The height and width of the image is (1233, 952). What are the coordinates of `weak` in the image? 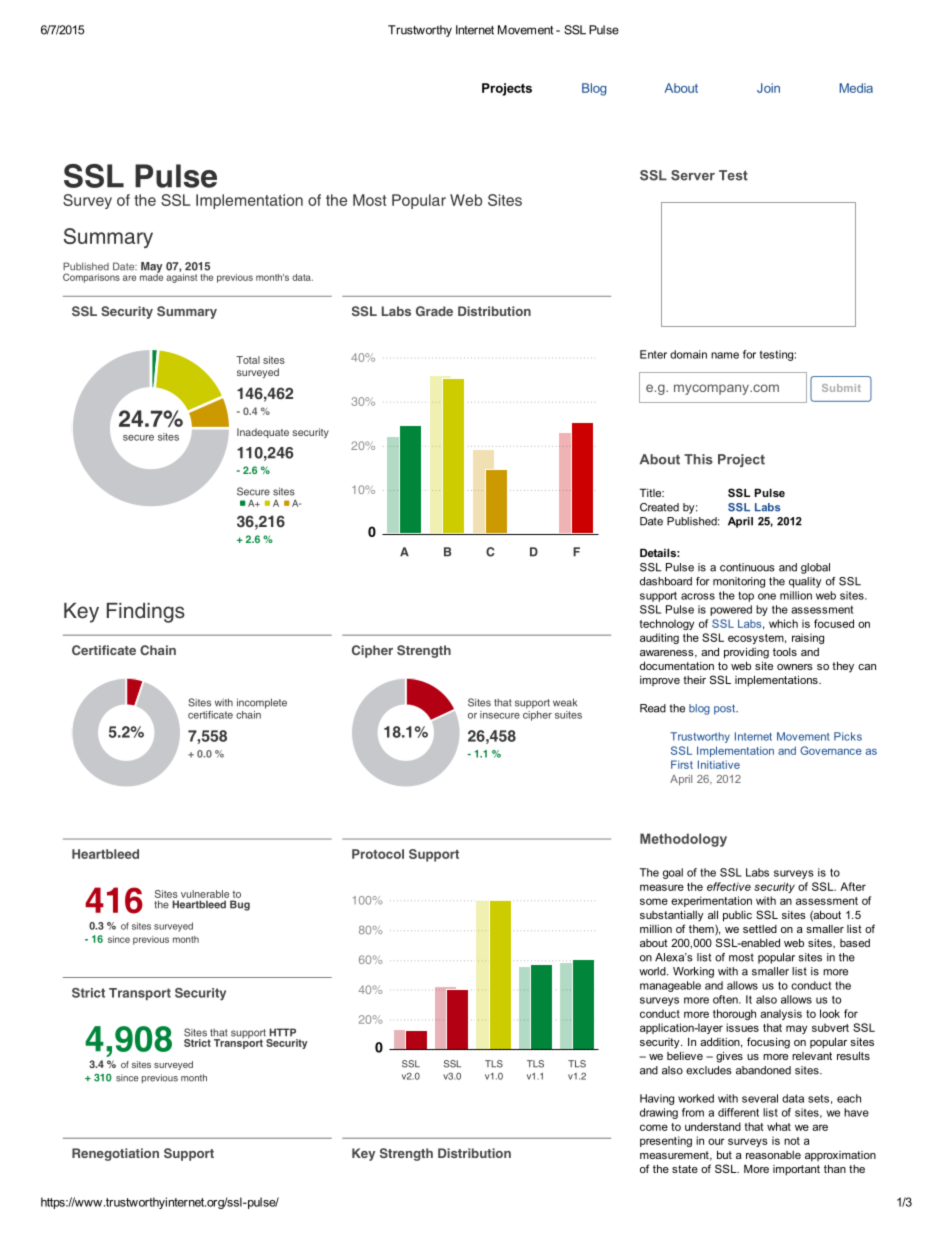 It's located at (565, 702).
